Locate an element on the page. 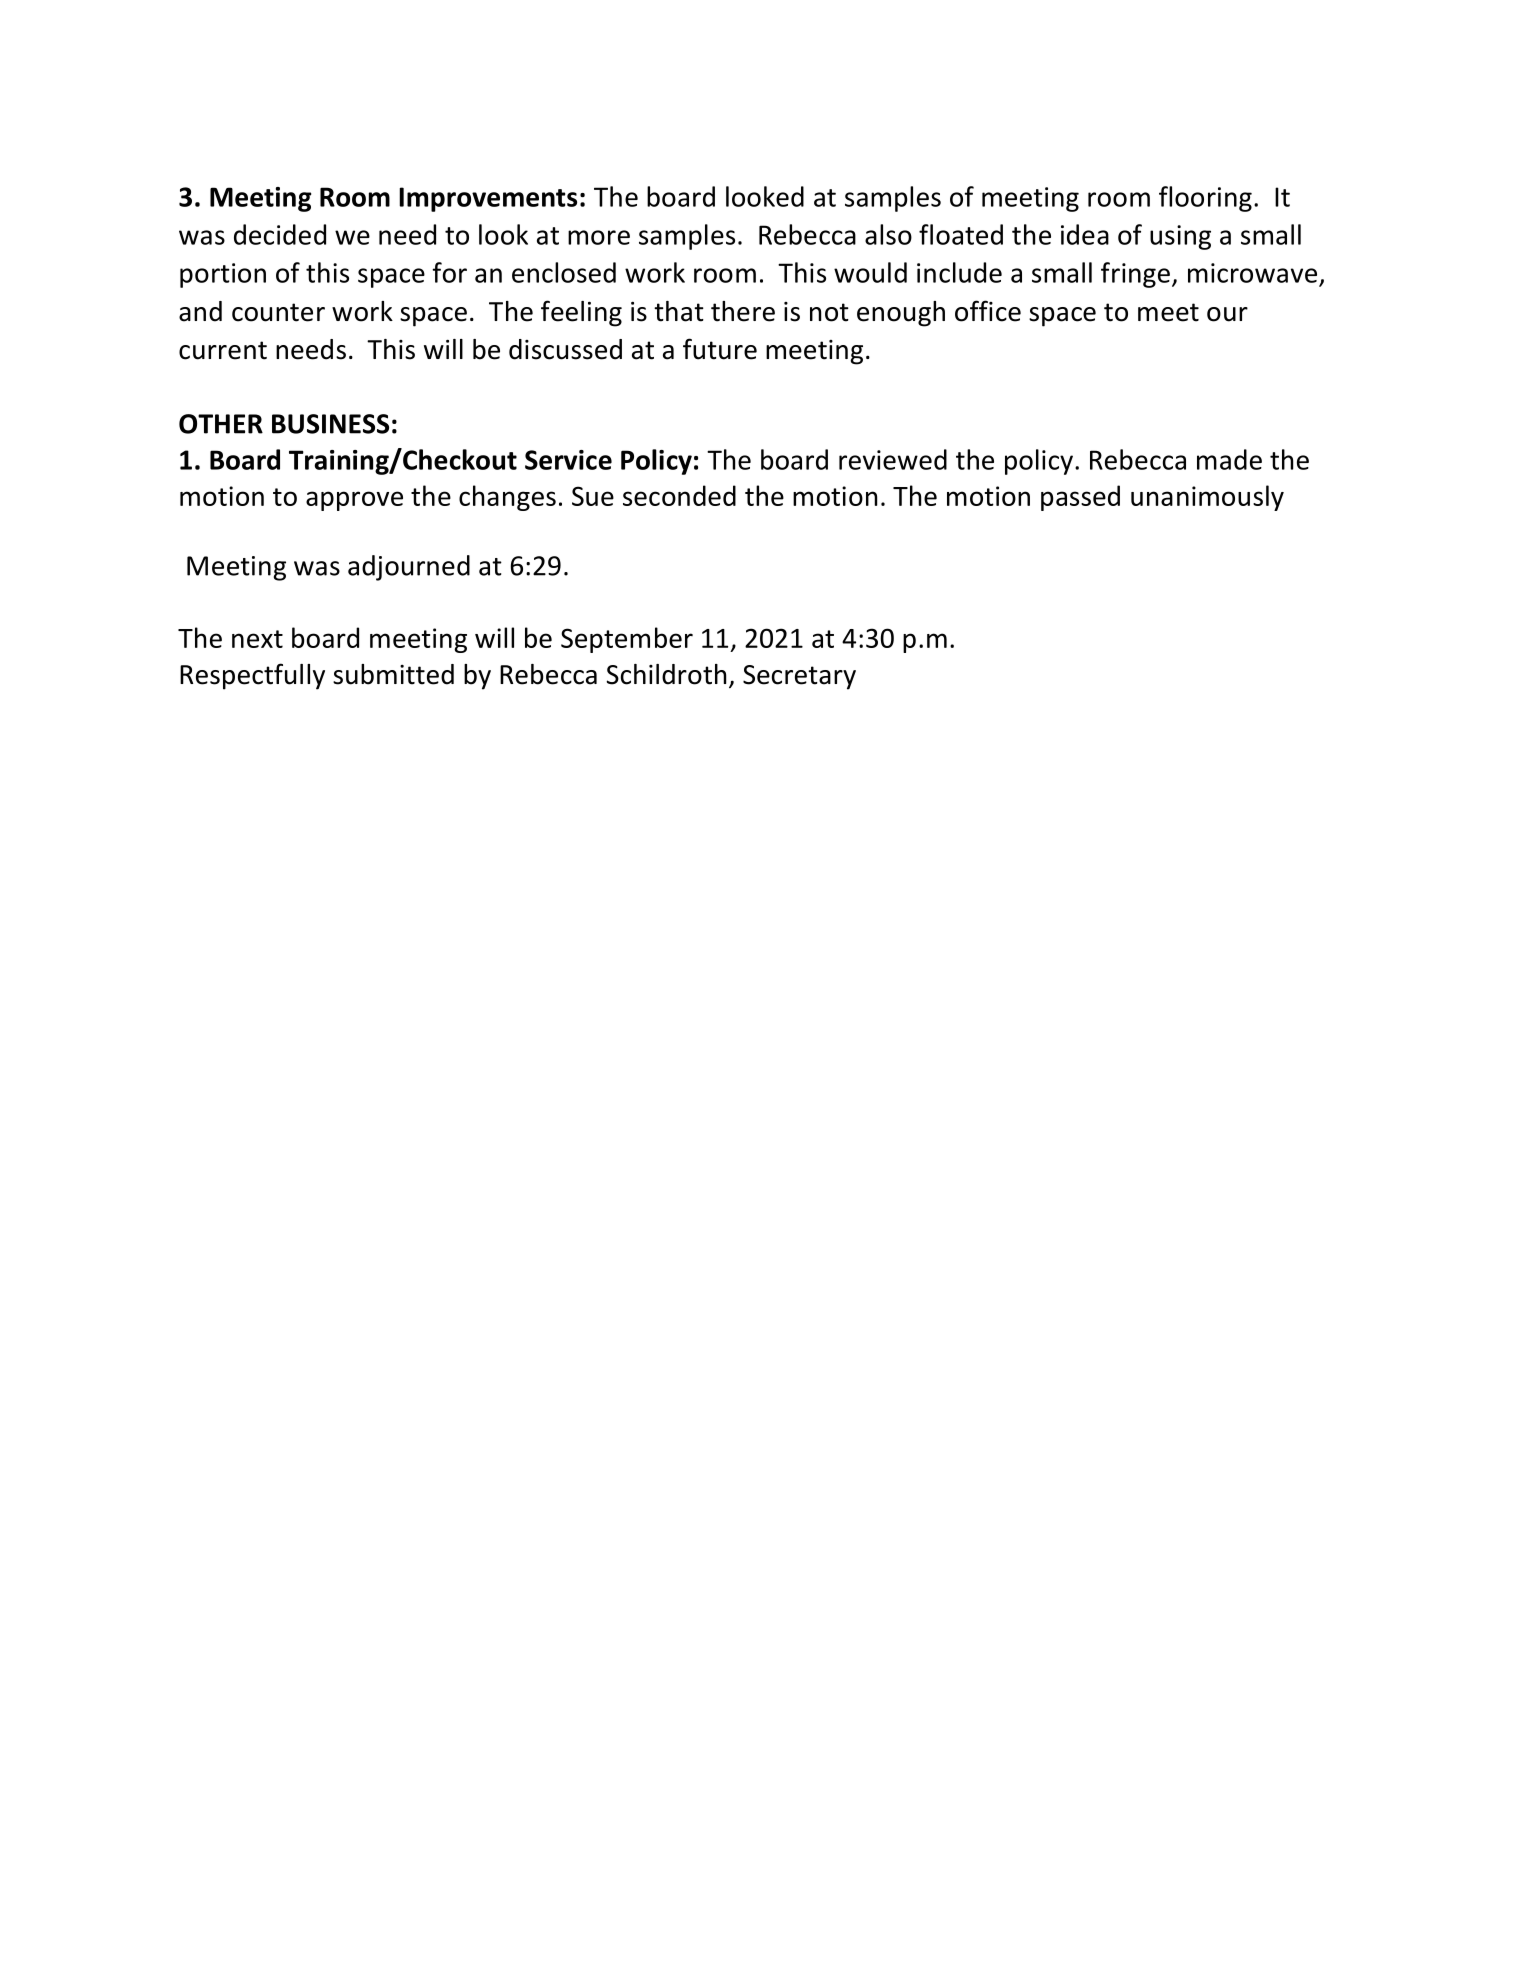 The image size is (1516, 1961). counter is located at coordinates (278, 312).
